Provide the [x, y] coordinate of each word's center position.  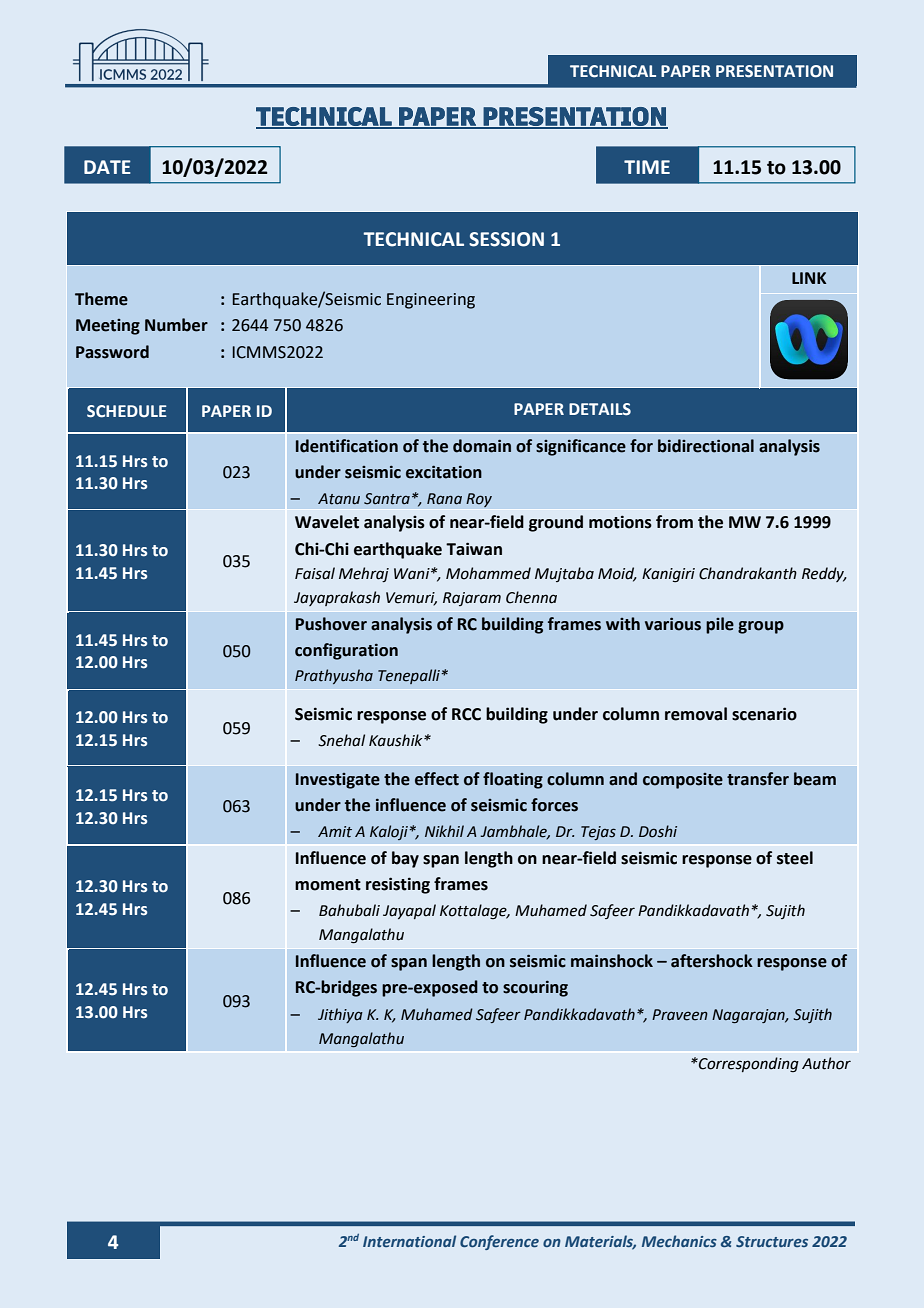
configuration [346, 651]
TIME [647, 167]
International [409, 1241]
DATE [107, 167]
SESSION [506, 239]
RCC [466, 714]
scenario [764, 714]
